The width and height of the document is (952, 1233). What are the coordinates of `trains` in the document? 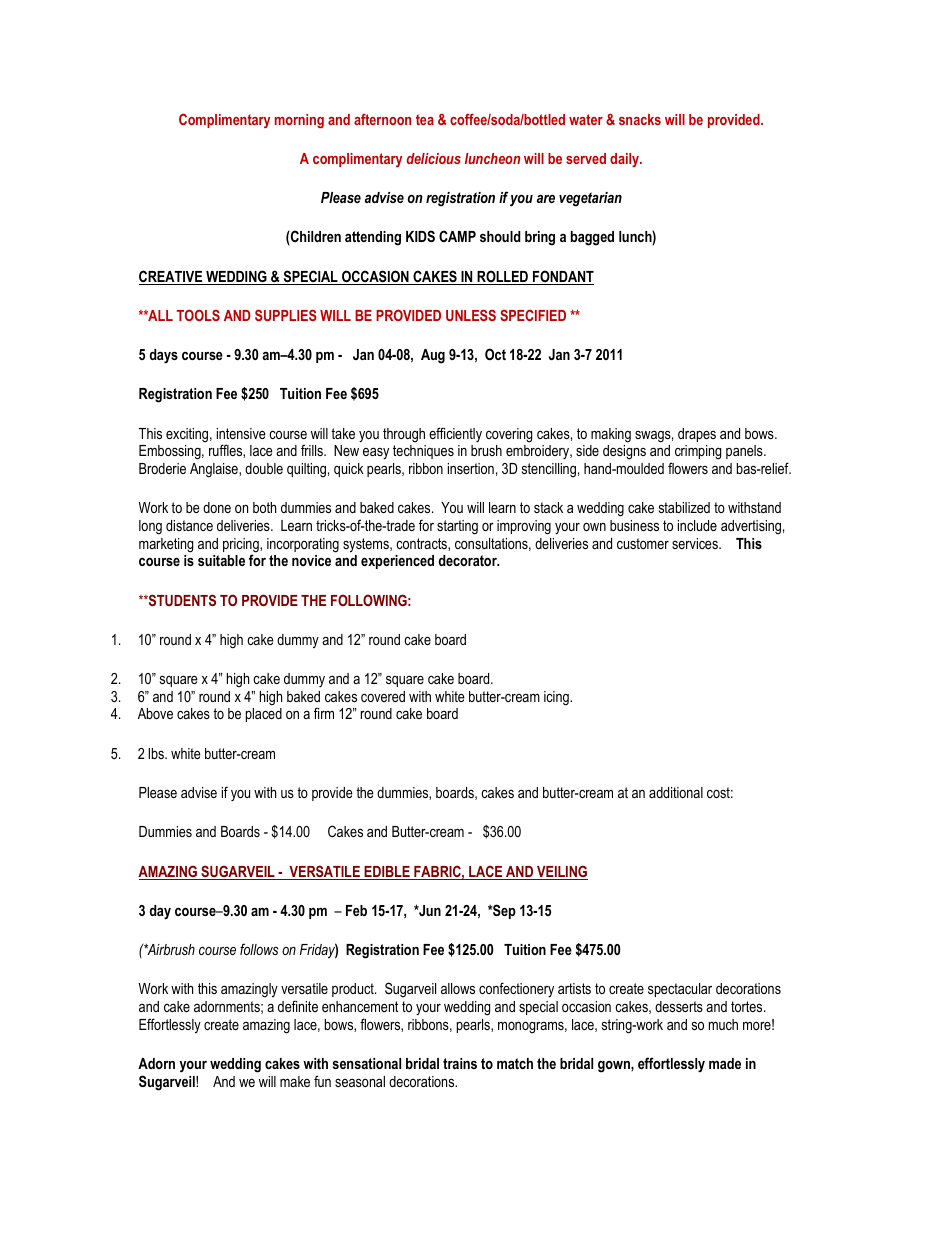 It's located at (460, 1063).
